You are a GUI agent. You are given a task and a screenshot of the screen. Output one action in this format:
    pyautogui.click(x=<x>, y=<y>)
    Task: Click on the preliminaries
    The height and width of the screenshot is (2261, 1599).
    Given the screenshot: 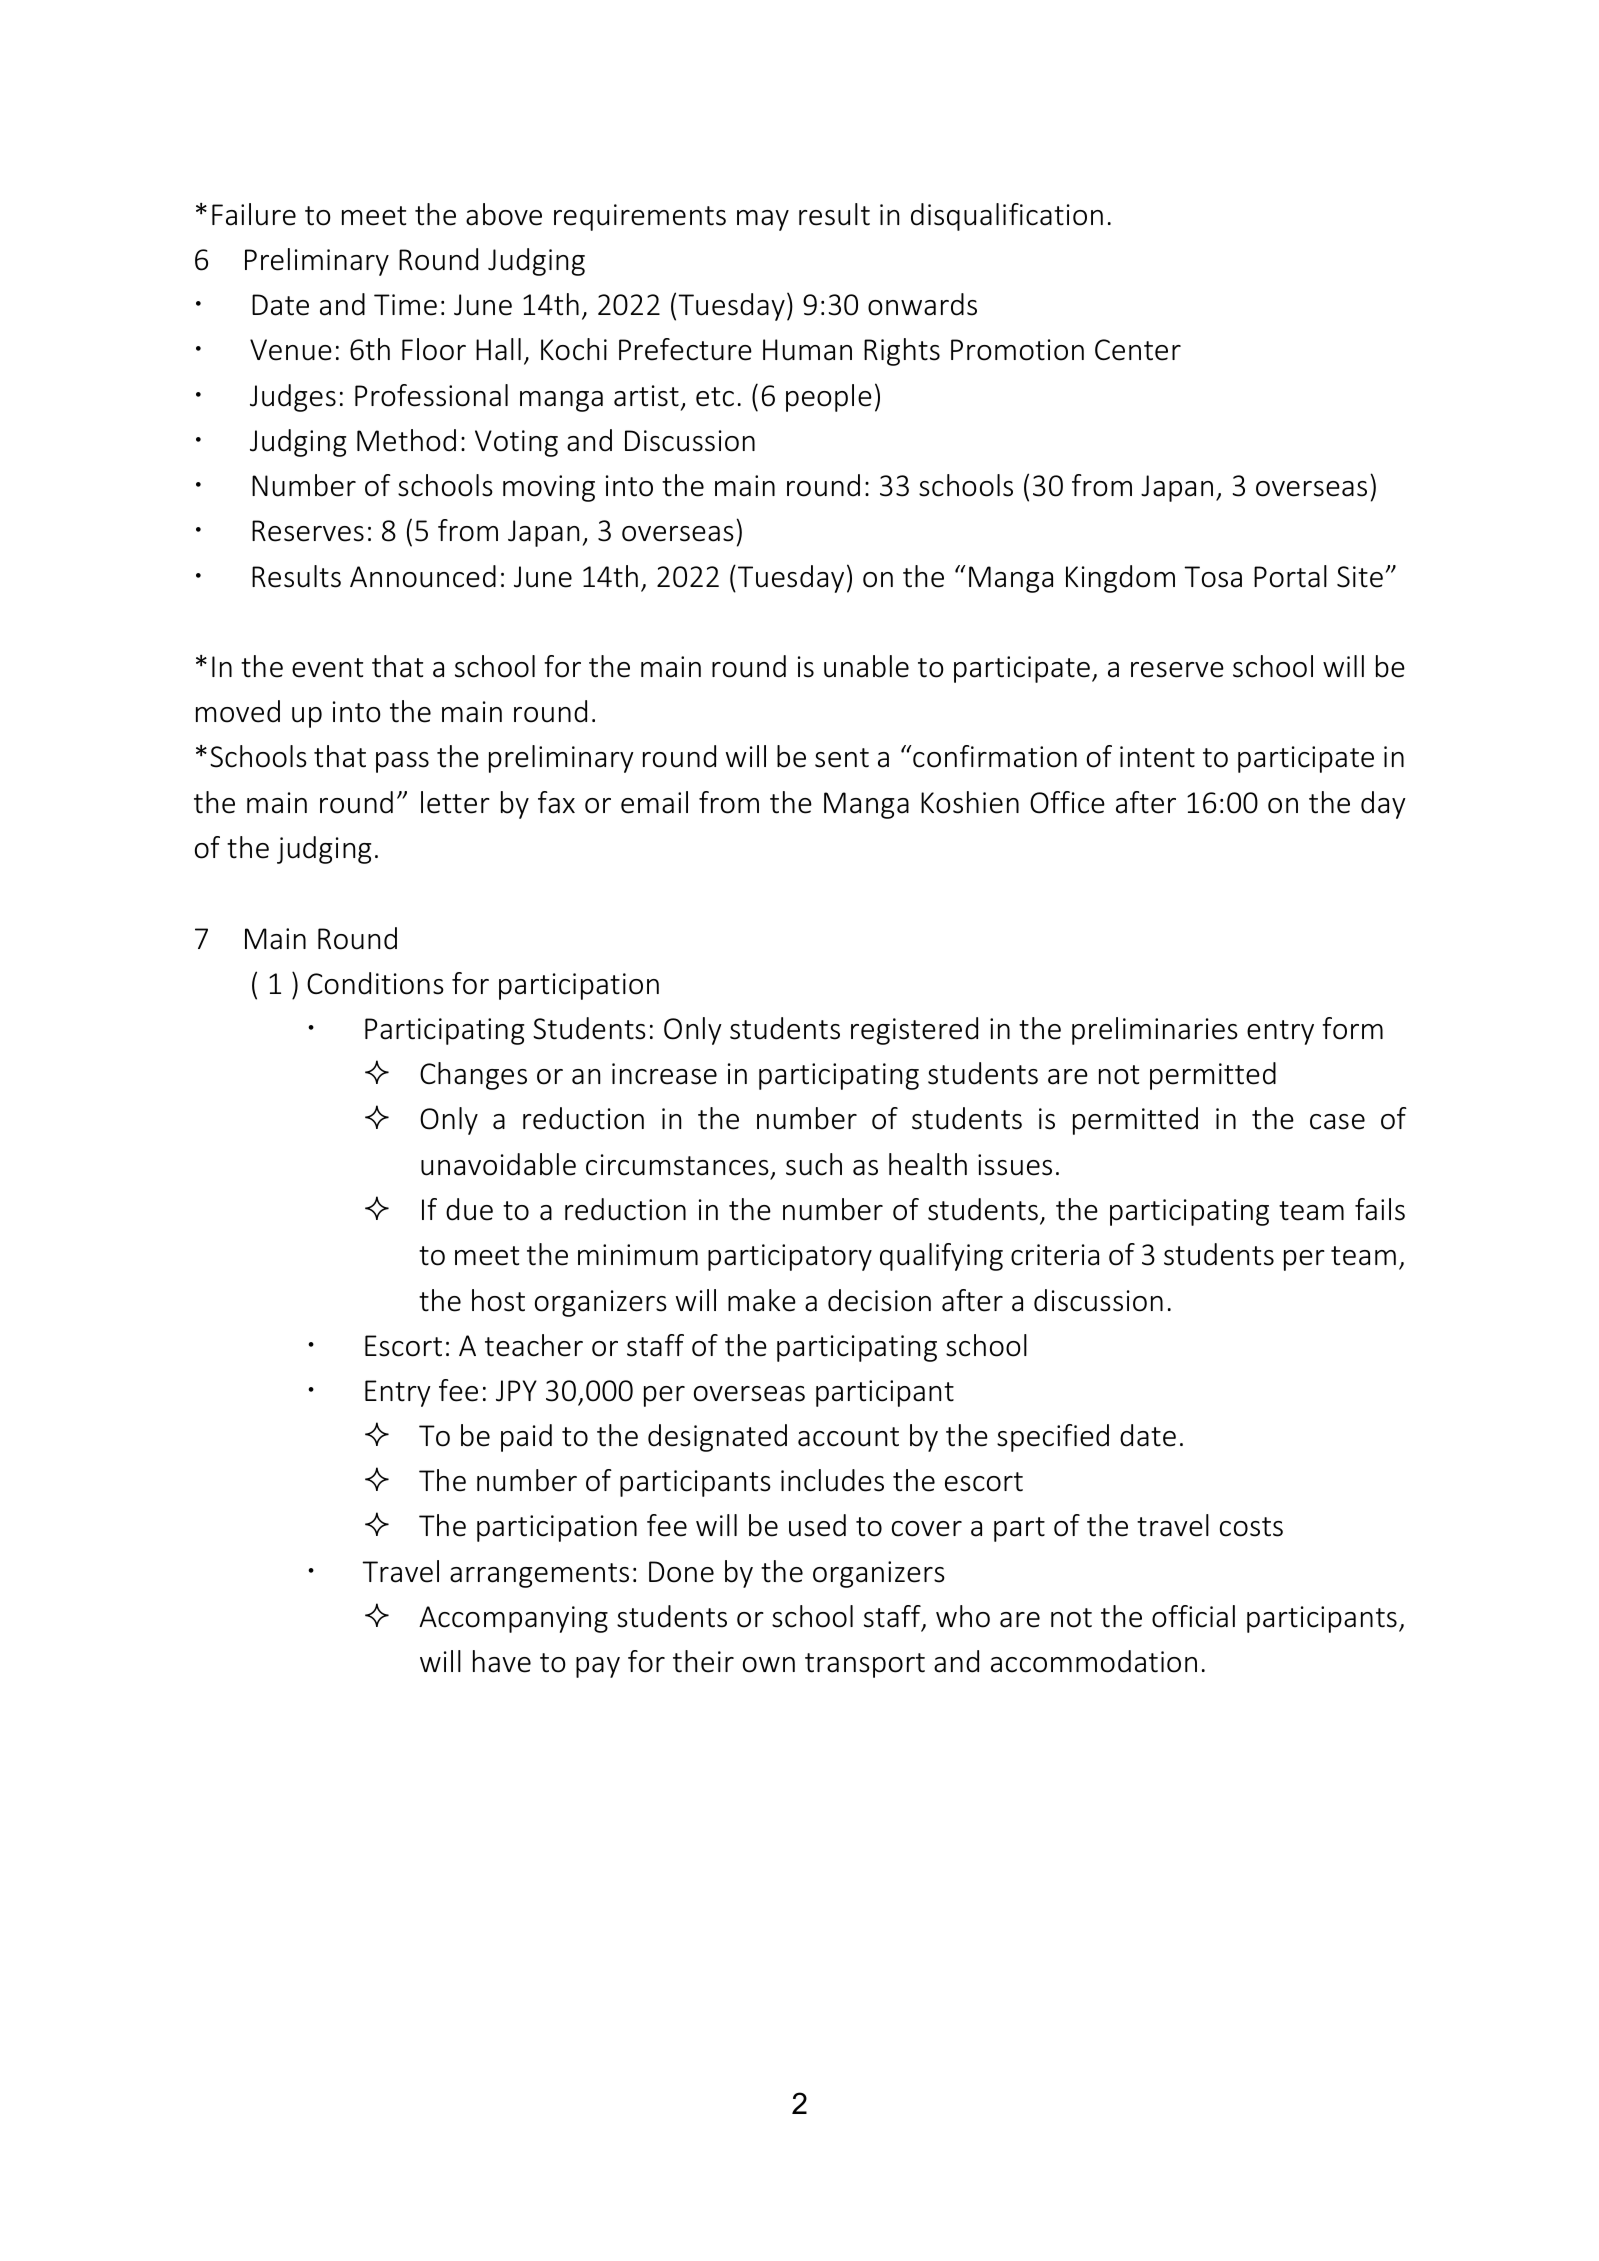 What is the action you would take?
    pyautogui.click(x=1155, y=1031)
